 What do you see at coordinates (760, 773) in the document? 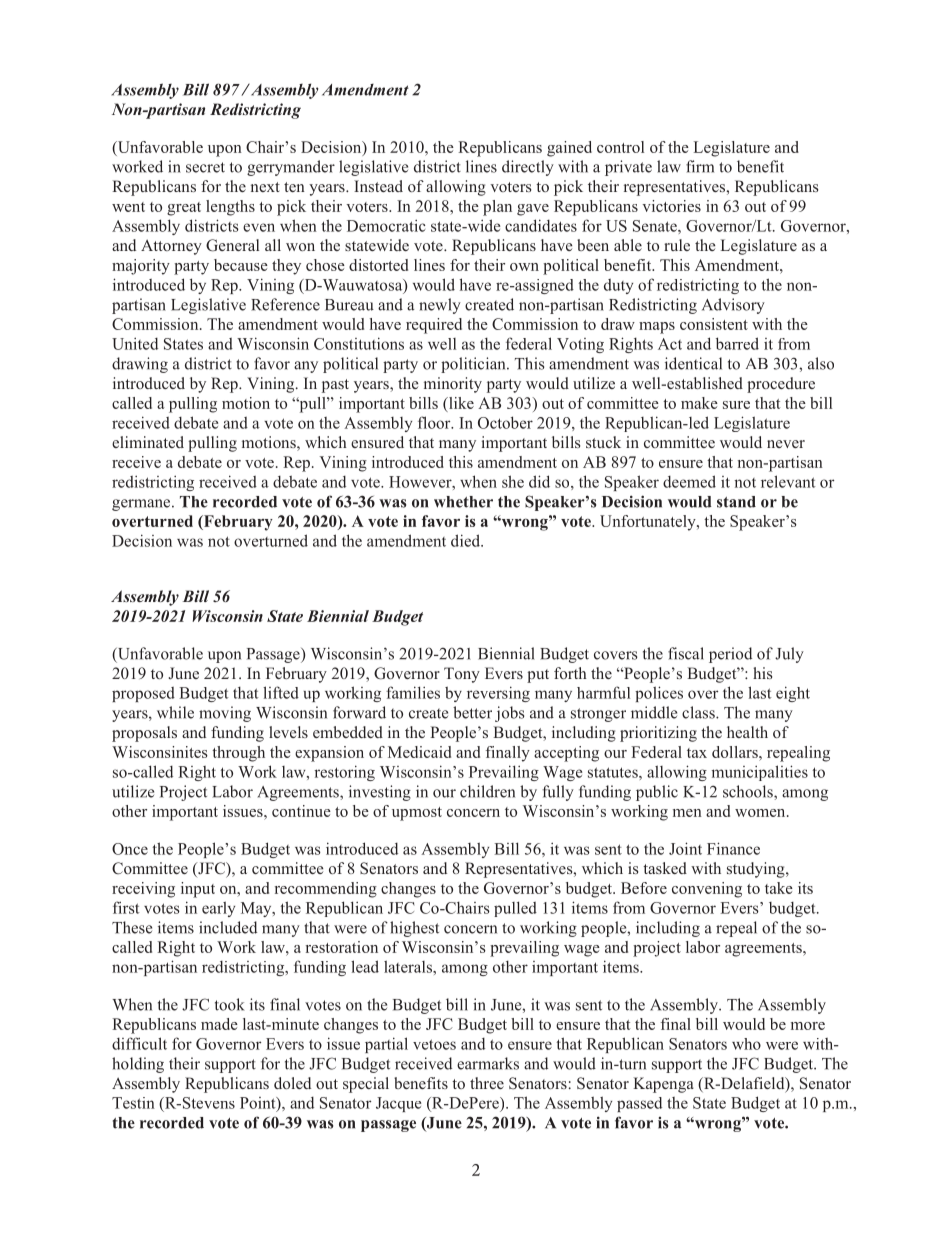
I see `municipalities` at bounding box center [760, 773].
